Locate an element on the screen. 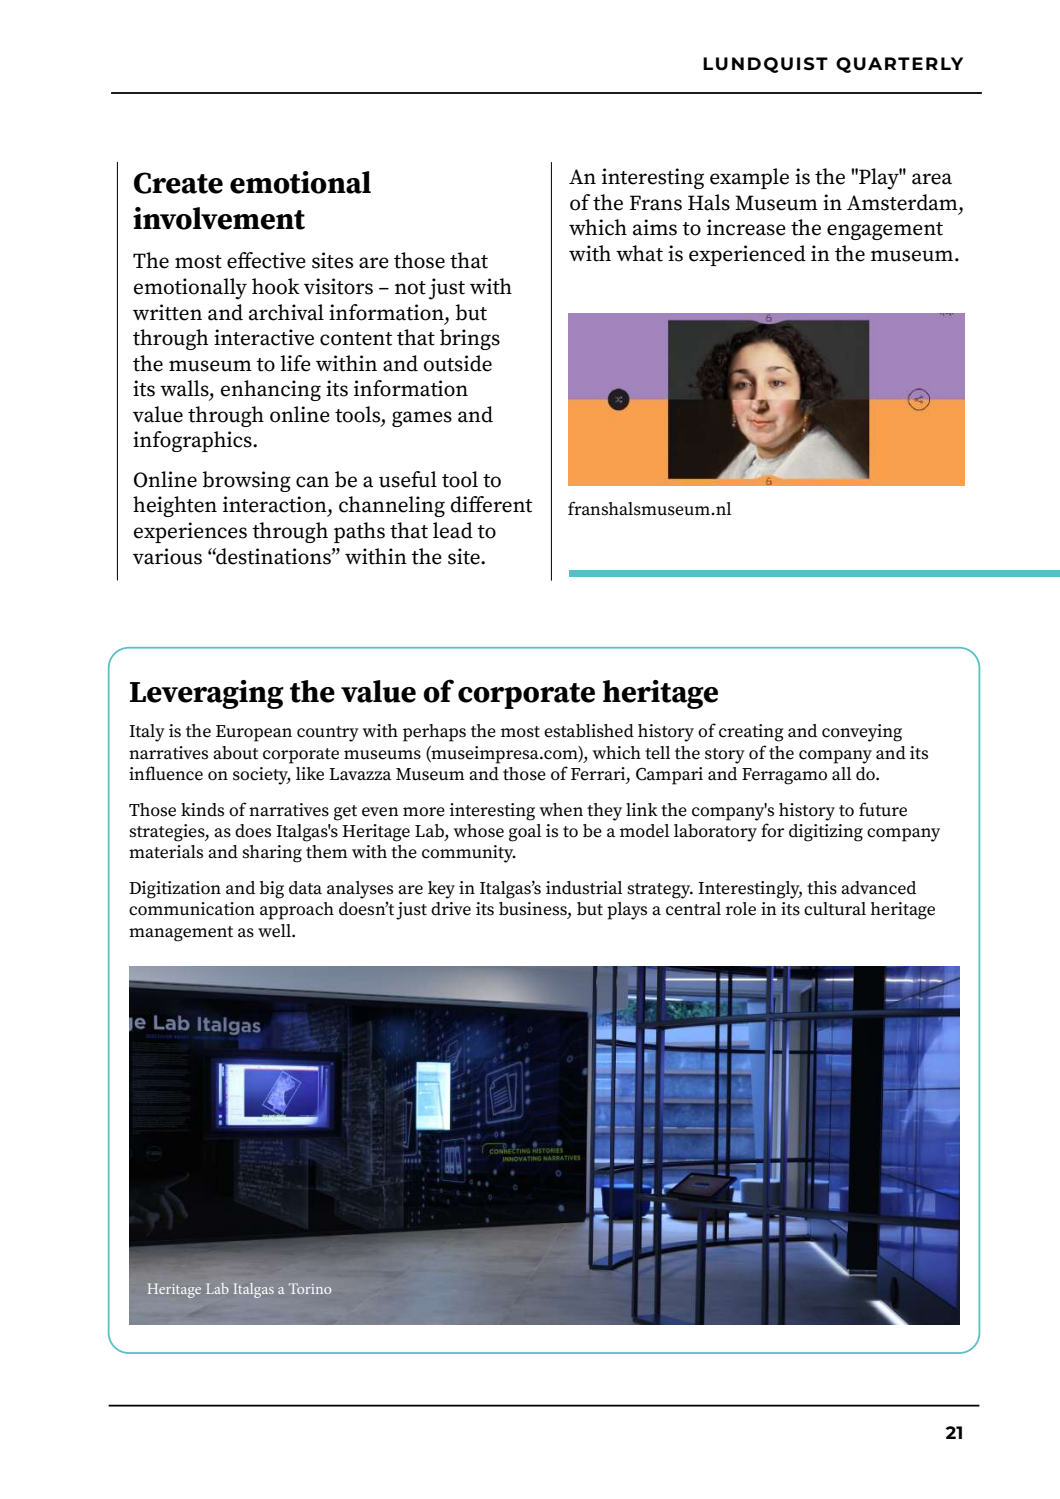  aims is located at coordinates (655, 227).
